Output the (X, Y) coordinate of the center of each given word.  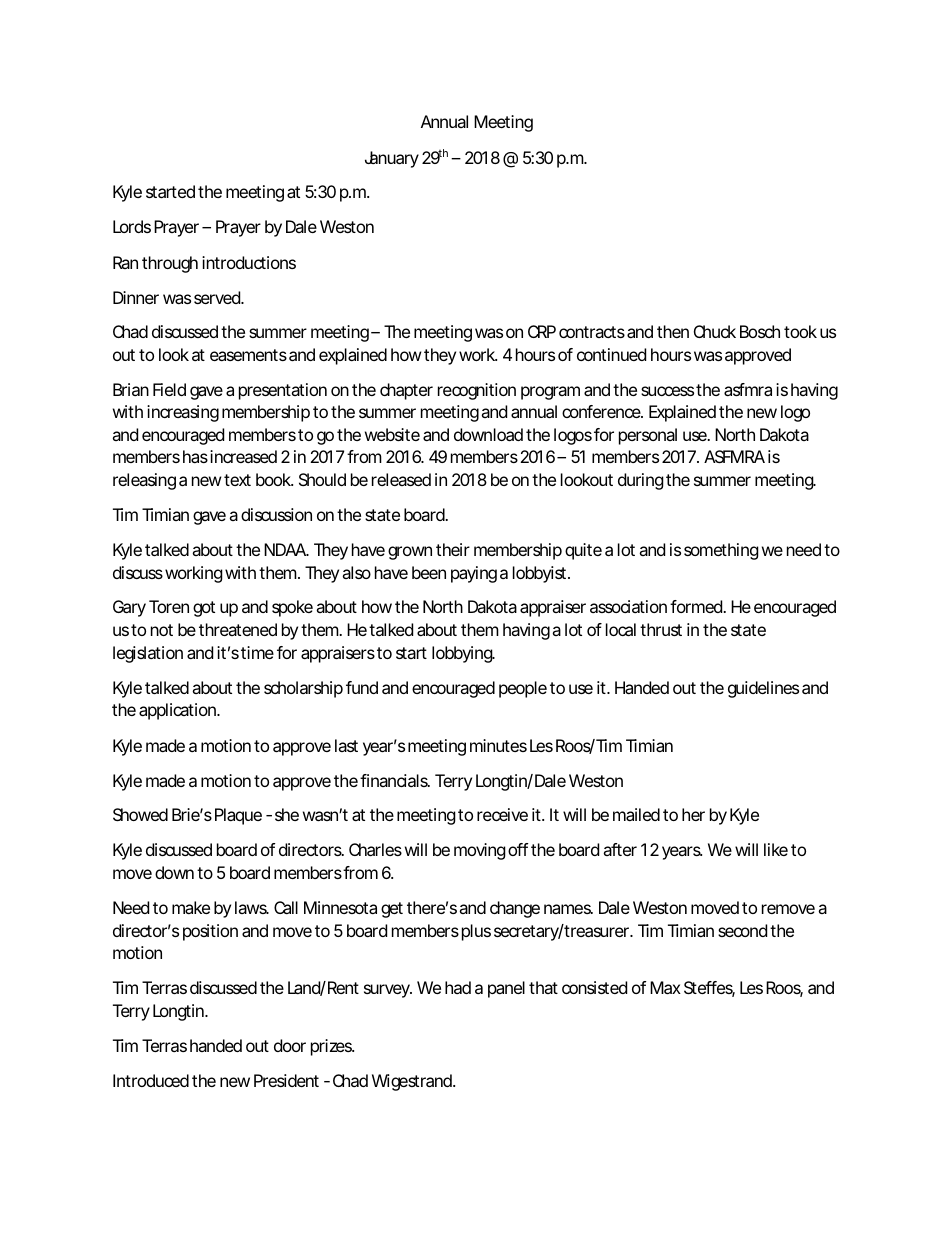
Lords (132, 226)
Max (665, 987)
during (641, 481)
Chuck (715, 331)
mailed (636, 814)
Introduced (151, 1080)
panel (506, 989)
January (392, 159)
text (237, 480)
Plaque (238, 816)
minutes (498, 745)
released (401, 479)
